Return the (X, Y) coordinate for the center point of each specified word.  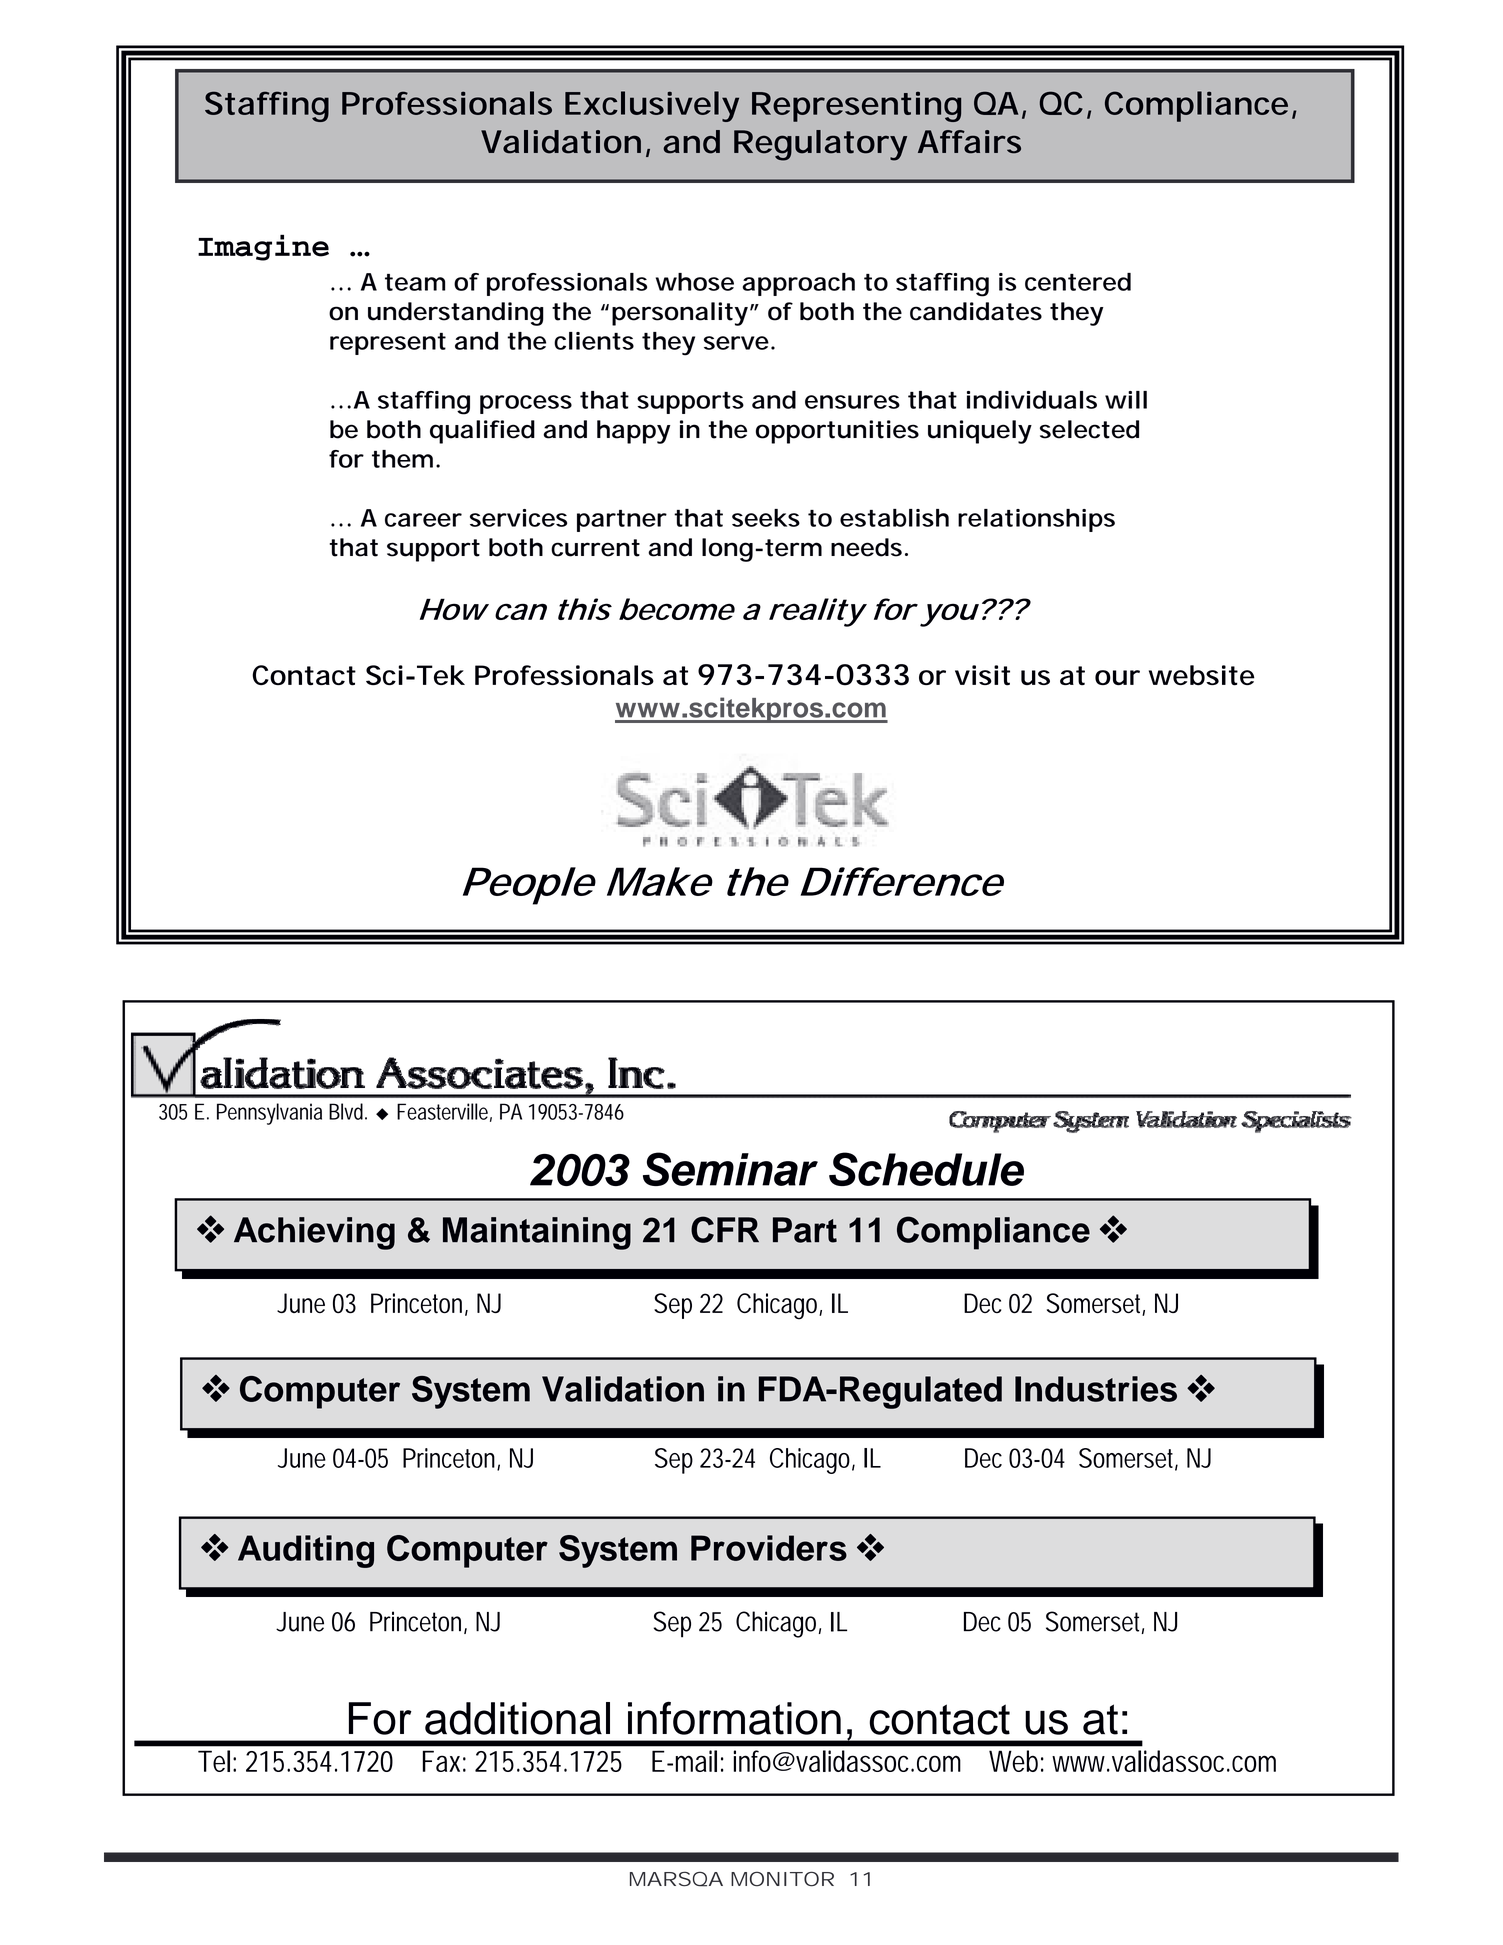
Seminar (730, 1169)
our (1117, 677)
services (518, 518)
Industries (1096, 1389)
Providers (769, 1548)
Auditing (306, 1551)
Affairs (969, 142)
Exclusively (652, 106)
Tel (214, 1761)
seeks (766, 518)
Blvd (348, 1111)
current (595, 548)
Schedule (926, 1169)
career (423, 520)
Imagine (263, 247)
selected (1089, 429)
